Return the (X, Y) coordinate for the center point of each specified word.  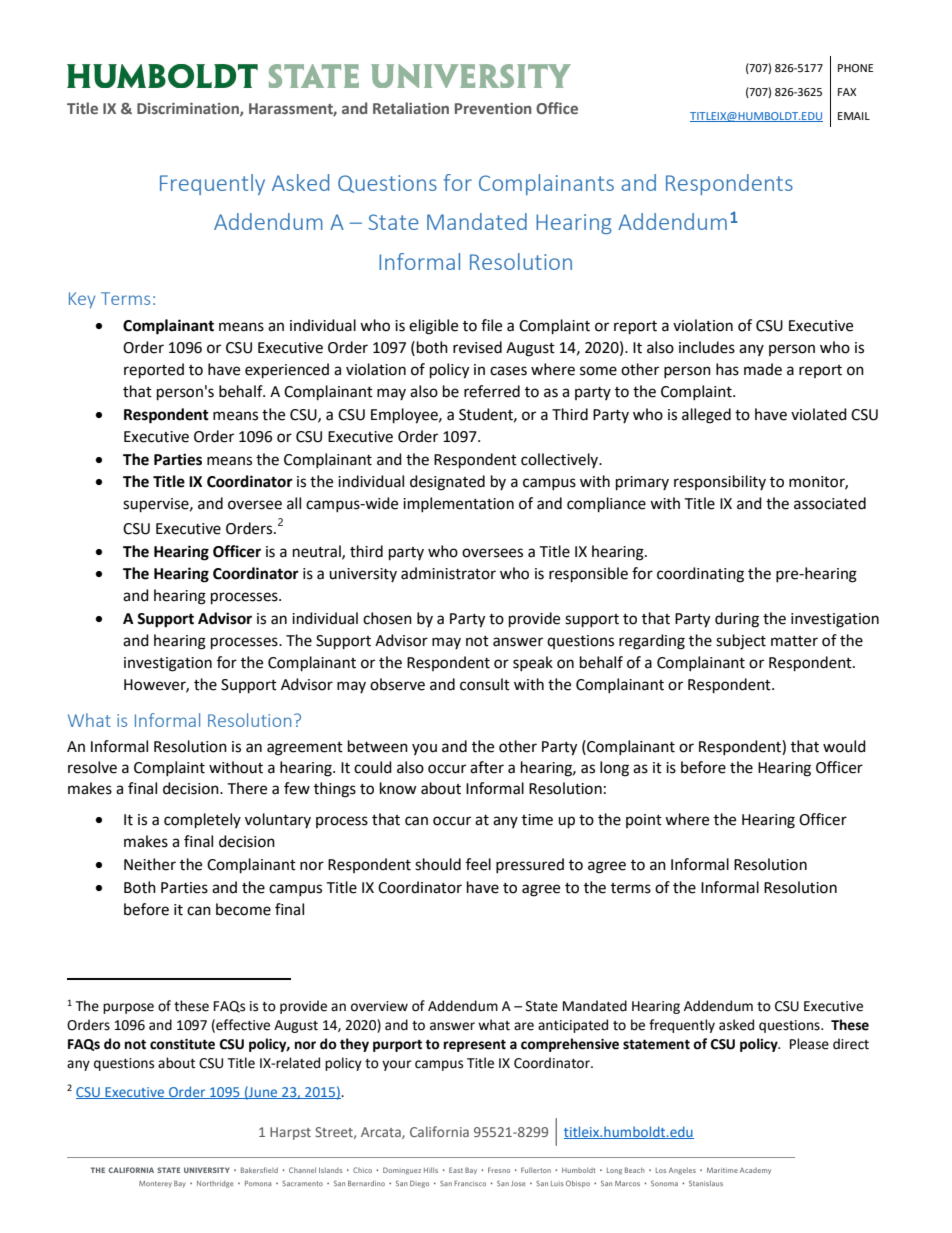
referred (492, 391)
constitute (182, 1044)
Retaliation (411, 108)
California (439, 1131)
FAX (847, 92)
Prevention (493, 108)
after (487, 767)
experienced (287, 371)
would (844, 746)
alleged (706, 416)
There (247, 788)
